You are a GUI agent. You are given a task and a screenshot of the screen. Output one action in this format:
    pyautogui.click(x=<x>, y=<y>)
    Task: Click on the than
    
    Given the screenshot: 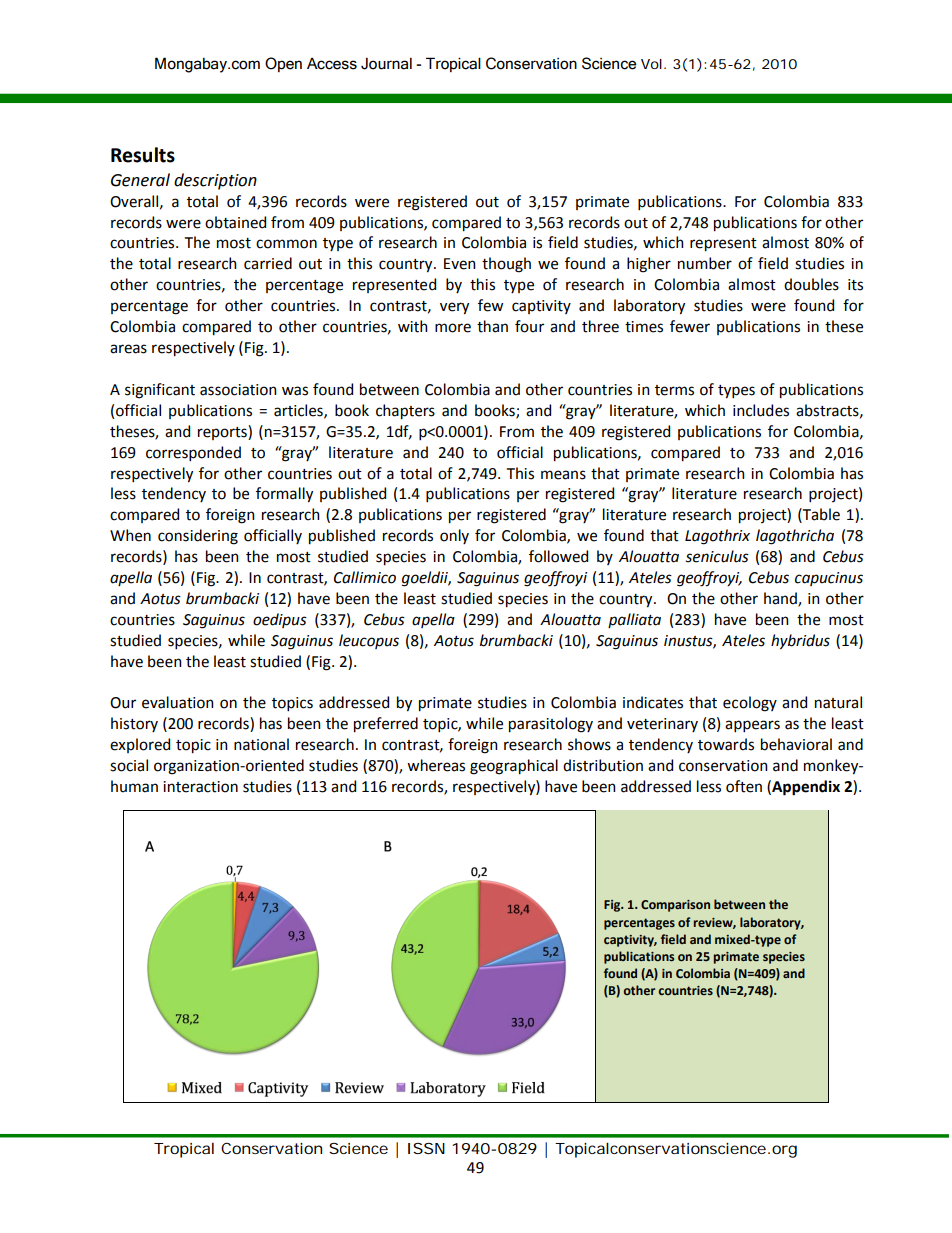 What is the action you would take?
    pyautogui.click(x=492, y=326)
